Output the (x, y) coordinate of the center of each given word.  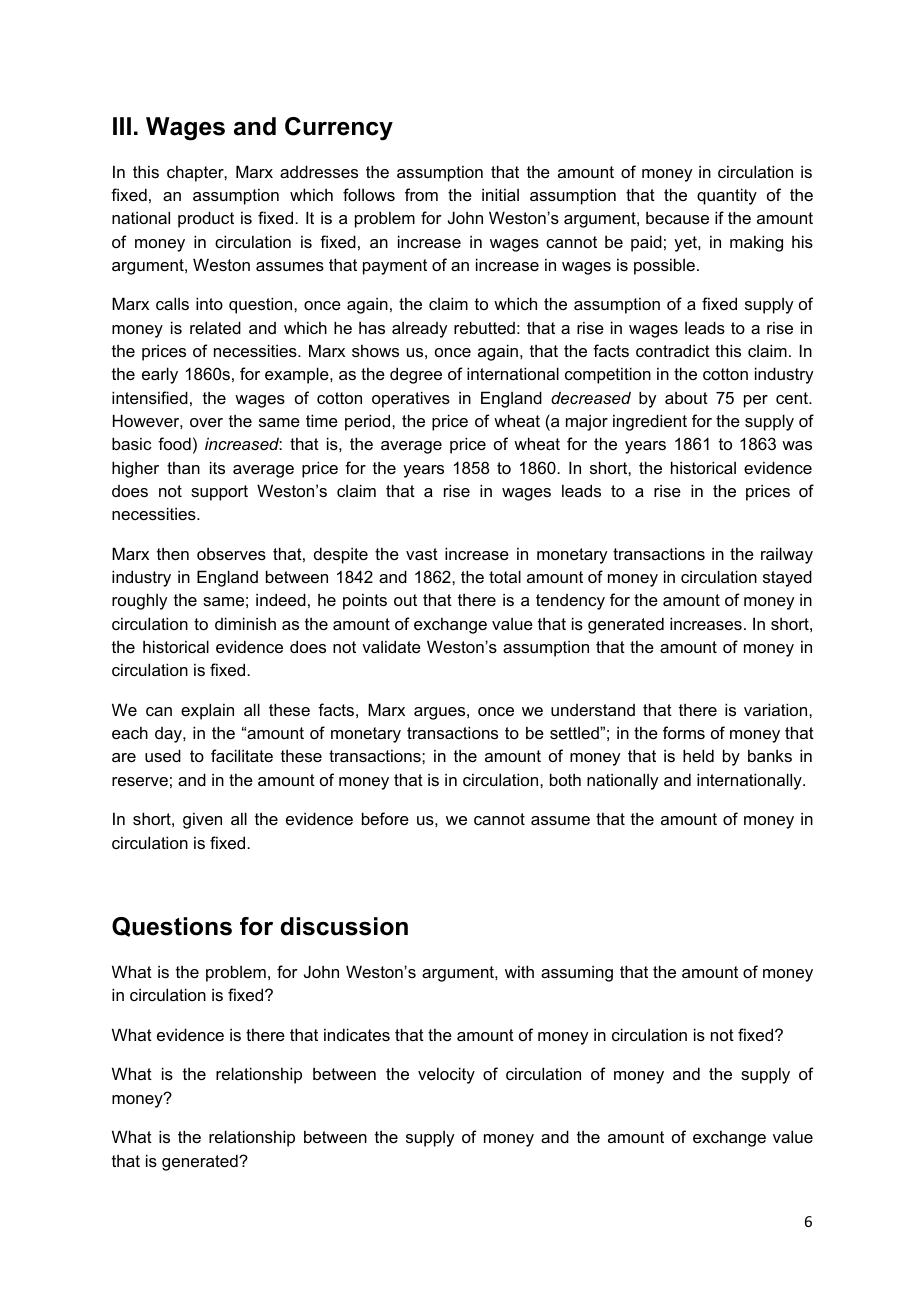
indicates (357, 1034)
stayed (787, 578)
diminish (245, 623)
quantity (727, 196)
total (505, 576)
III (122, 126)
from (421, 194)
